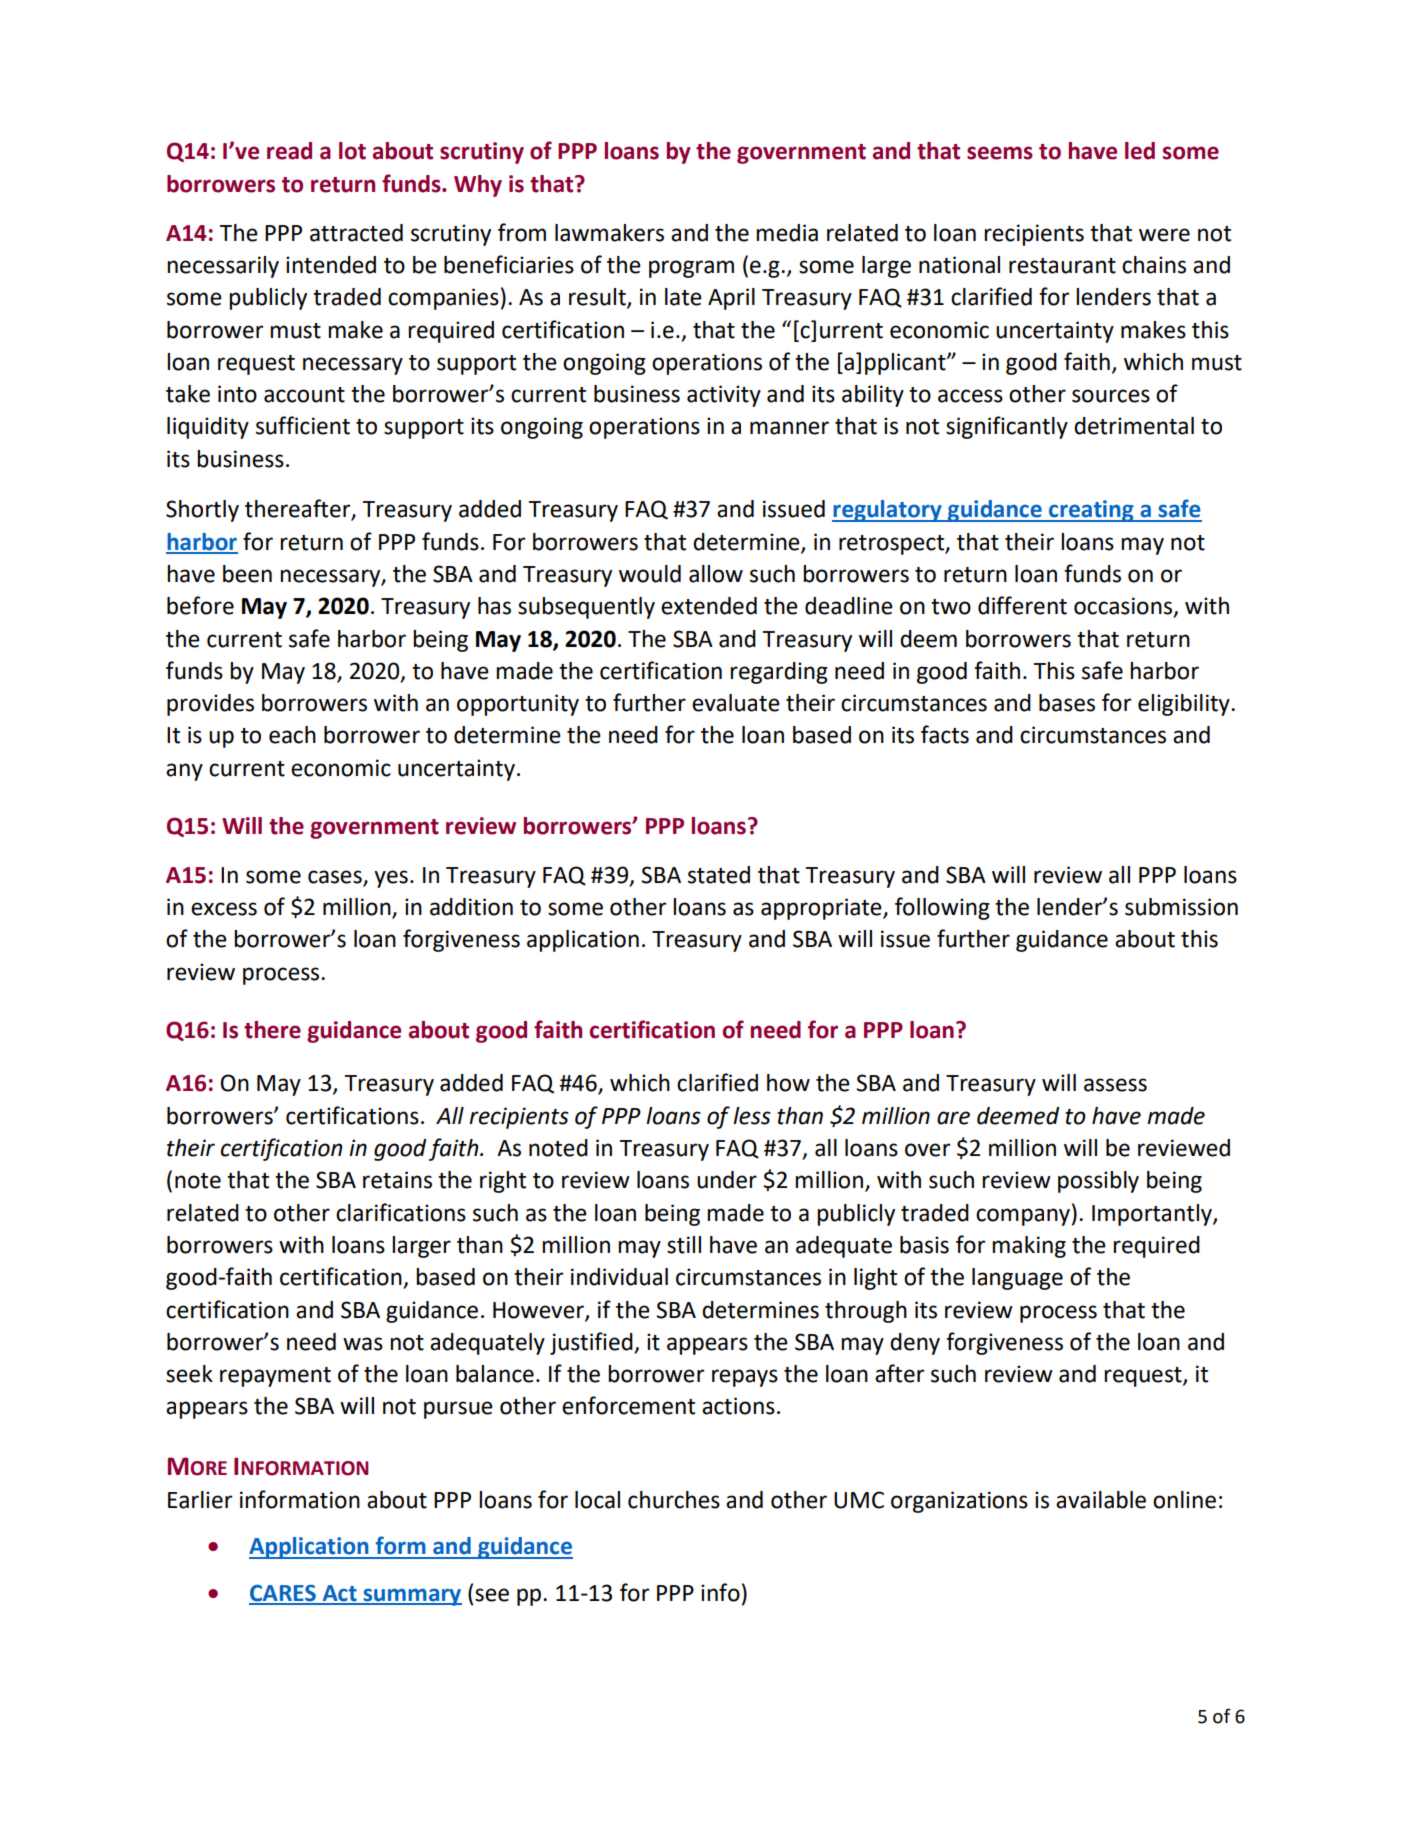  I want to click on seems, so click(1000, 153).
